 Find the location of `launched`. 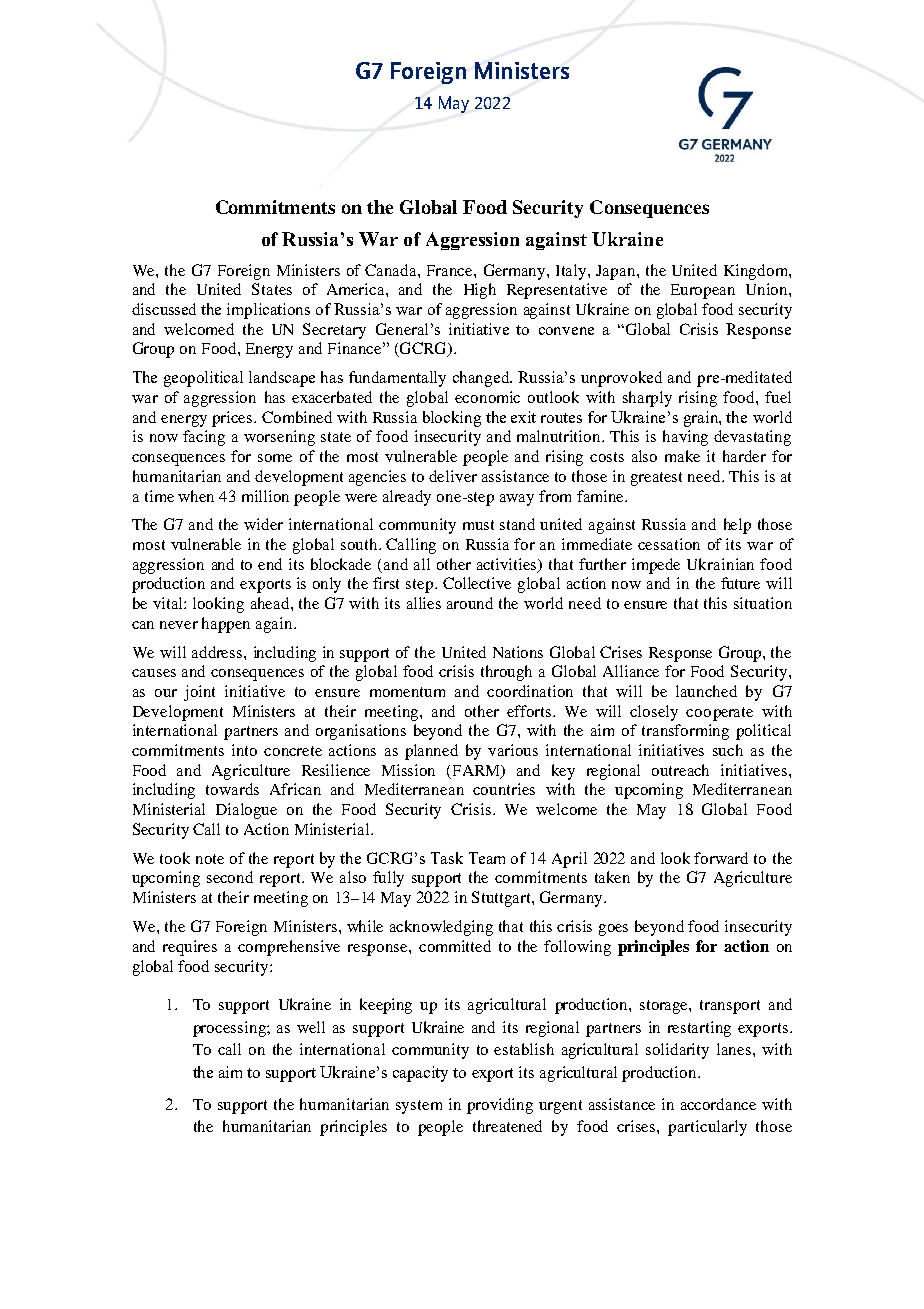

launched is located at coordinates (706, 691).
